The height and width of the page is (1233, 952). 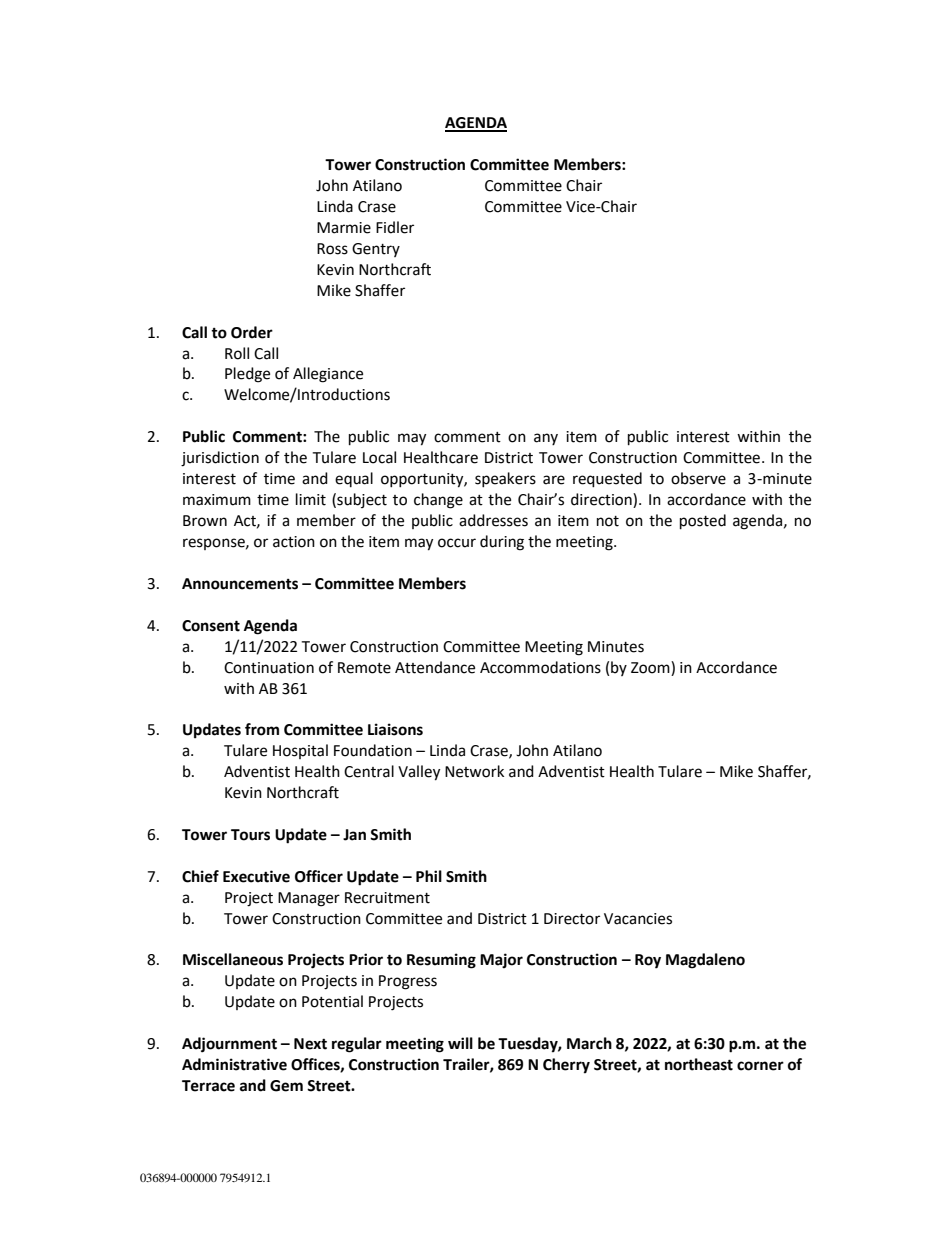 I want to click on Administrative, so click(x=234, y=1064).
